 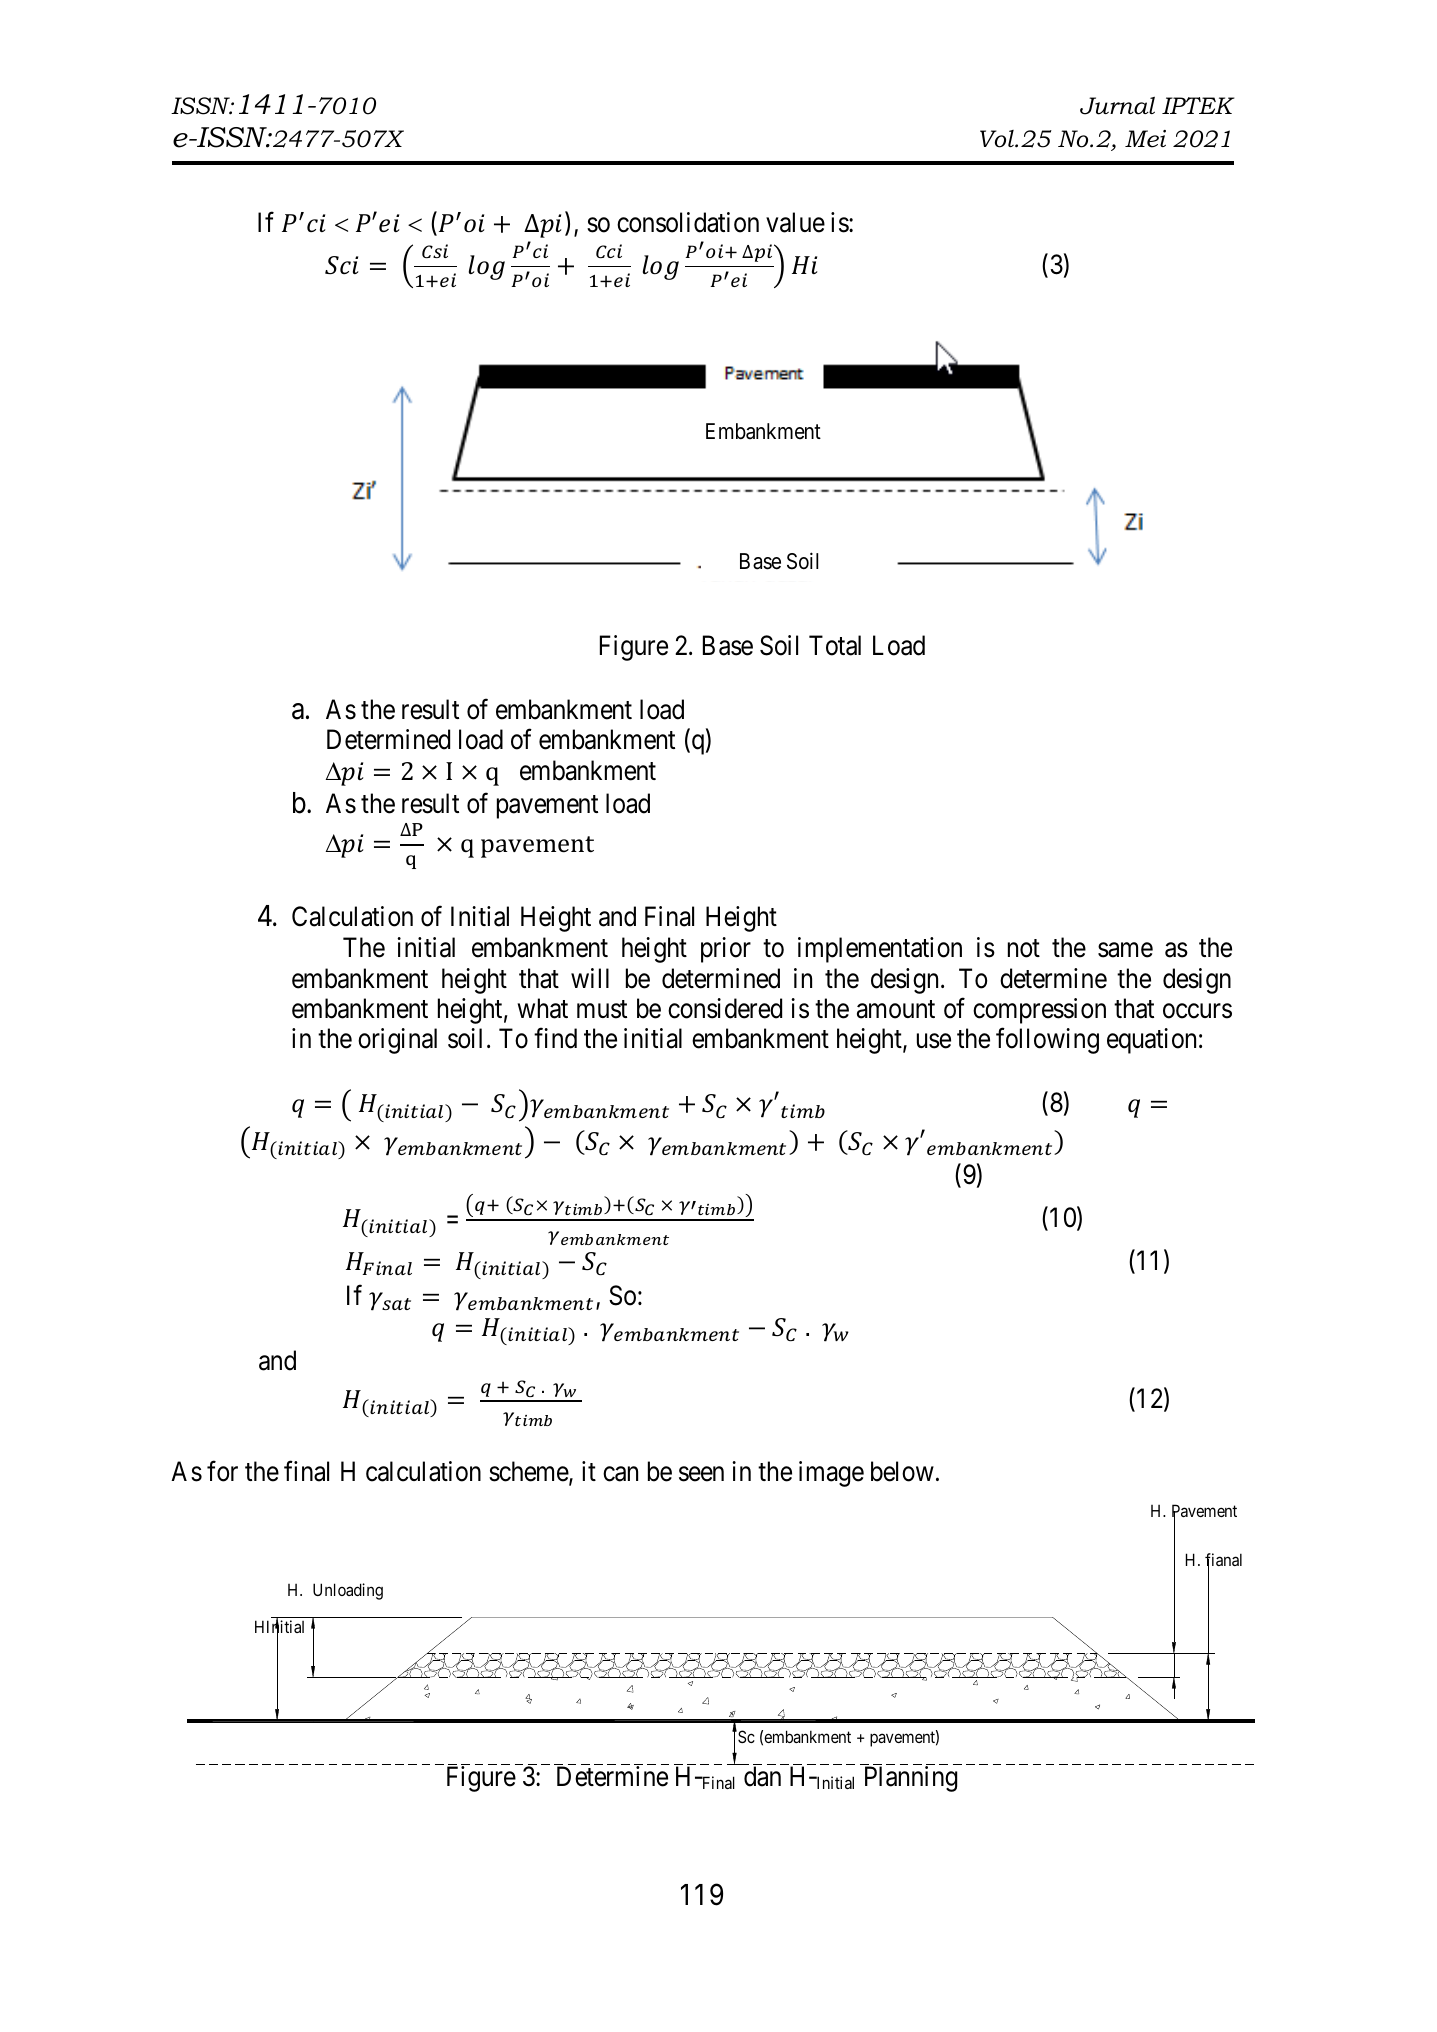 What do you see at coordinates (835, 645) in the screenshot?
I see `Total` at bounding box center [835, 645].
